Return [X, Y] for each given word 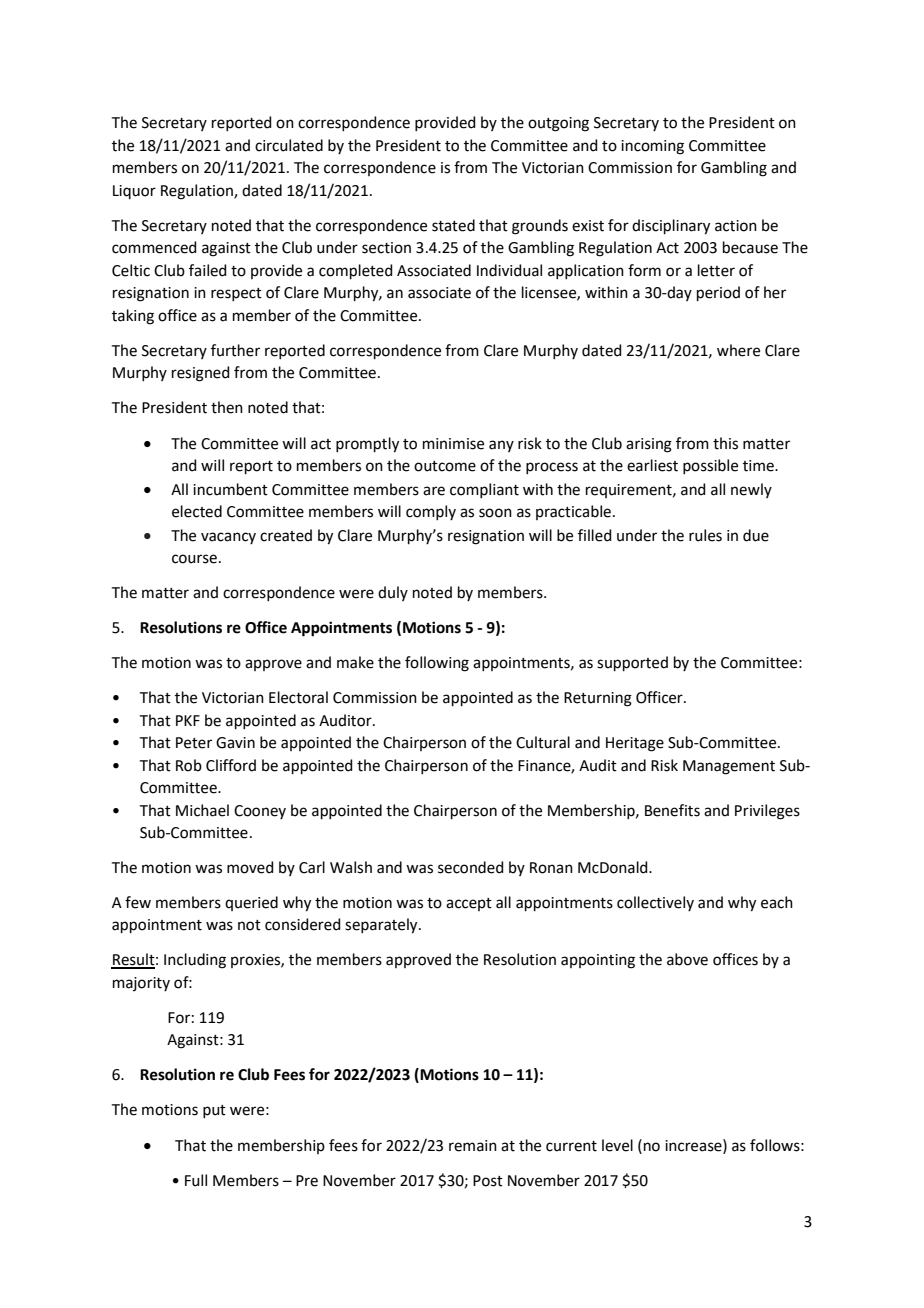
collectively [655, 903]
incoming [652, 147]
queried [251, 903]
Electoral [298, 697]
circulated [289, 145]
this [725, 443]
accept [469, 904]
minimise [453, 444]
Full [196, 1180]
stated [453, 225]
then [227, 407]
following [437, 664]
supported [632, 663]
